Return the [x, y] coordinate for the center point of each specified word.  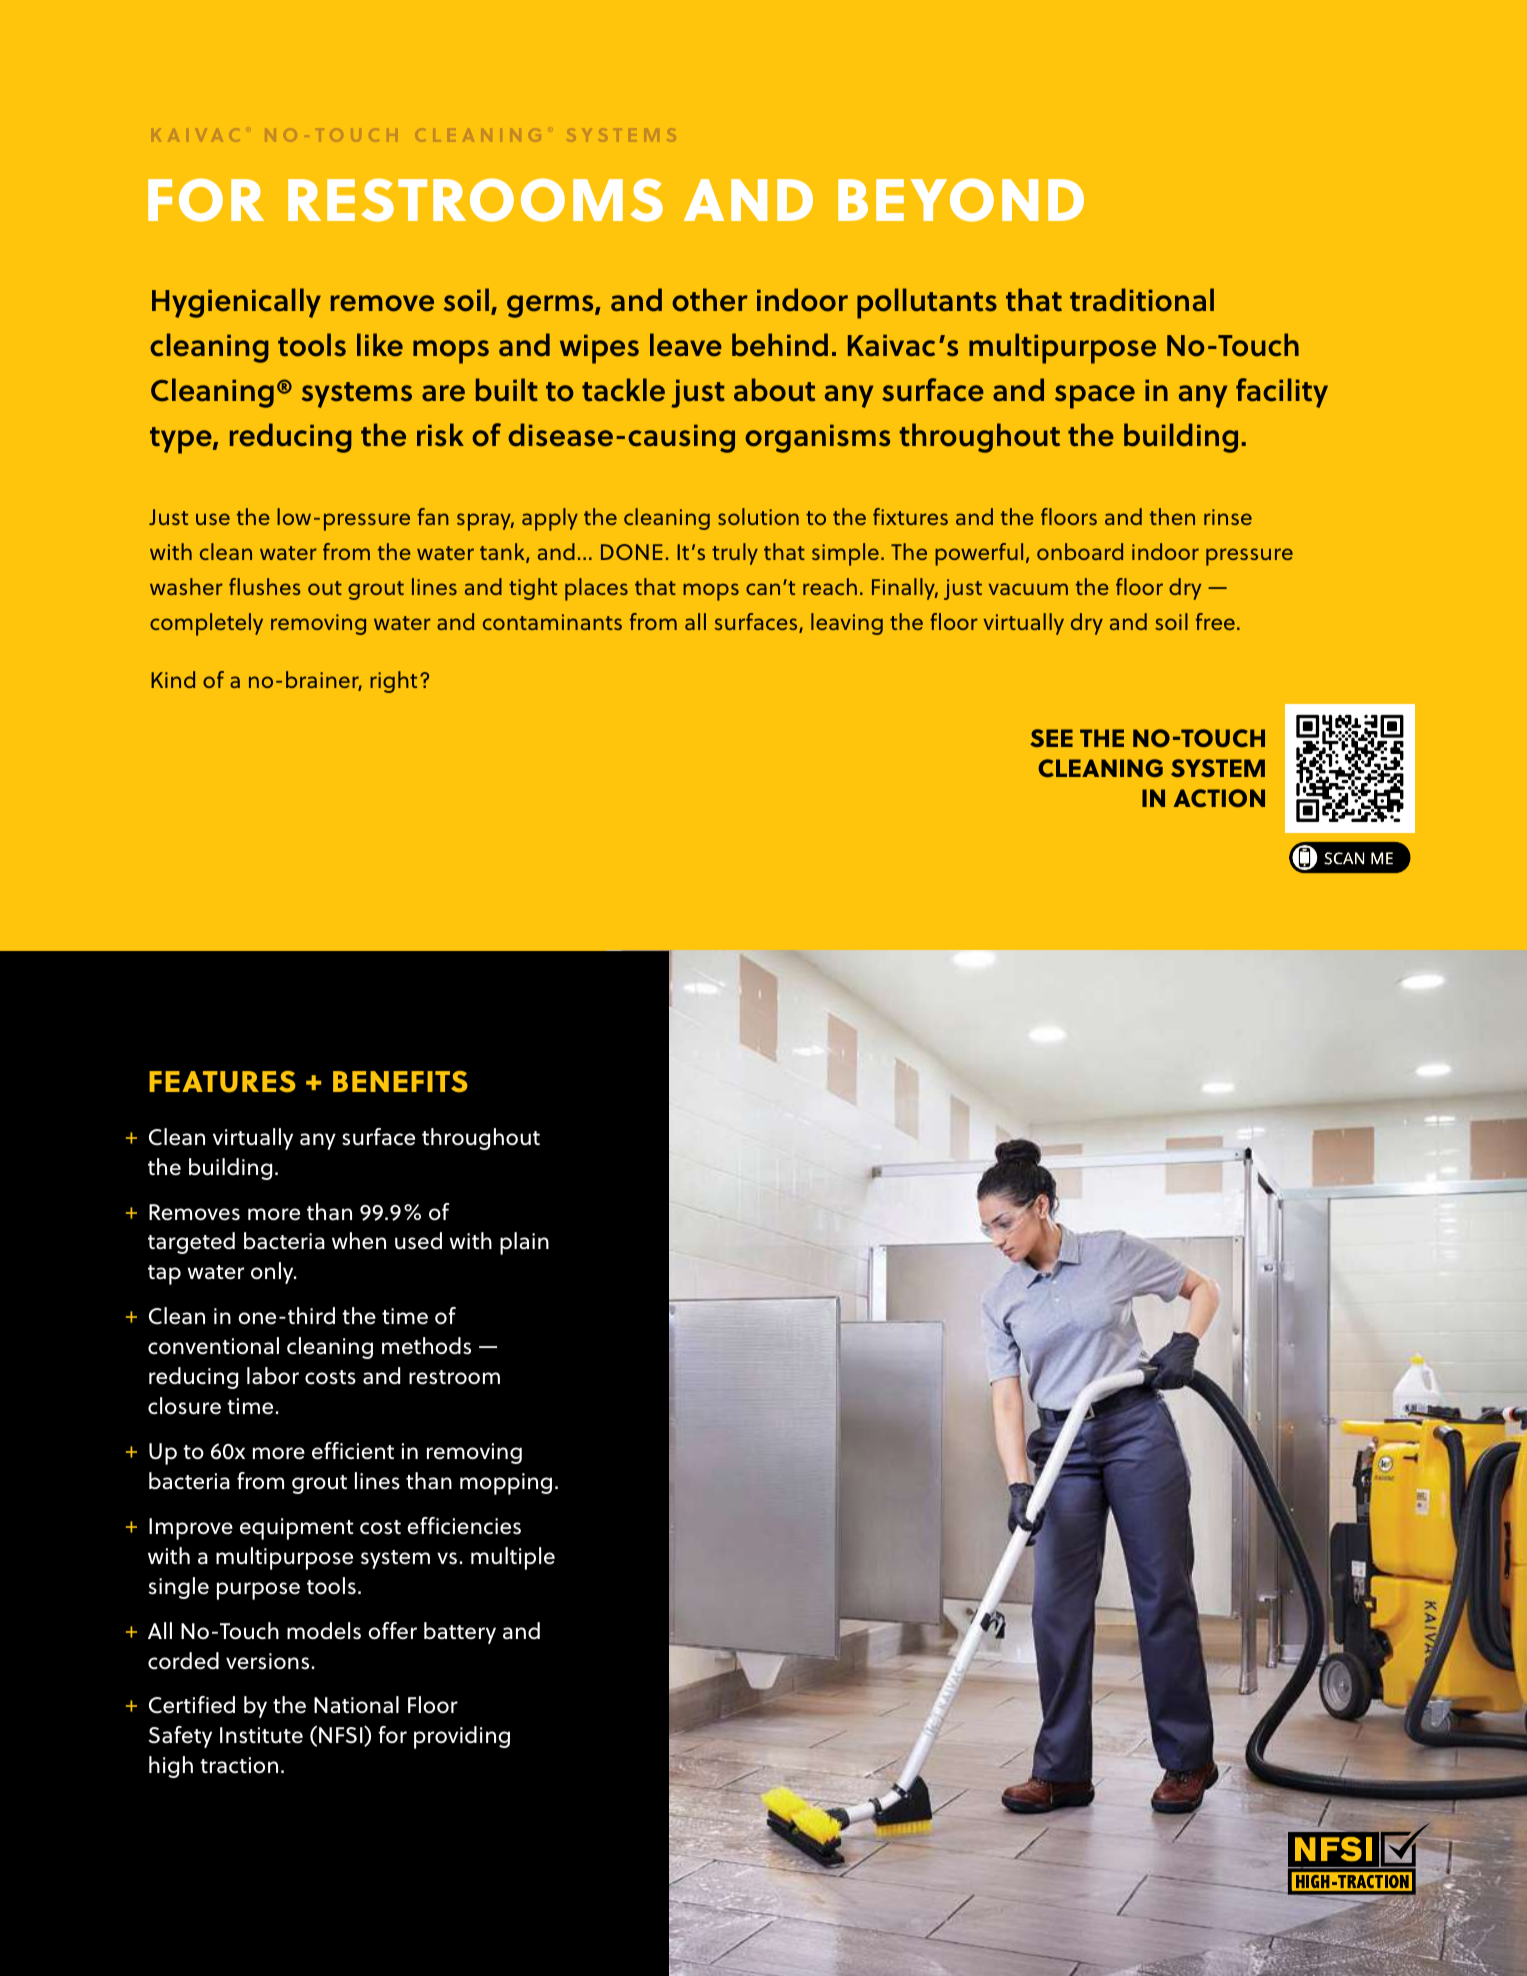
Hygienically [236, 303]
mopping [506, 1484]
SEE [1051, 738]
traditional [1142, 300]
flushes [265, 586]
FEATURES [222, 1082]
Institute [261, 1735]
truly [735, 554]
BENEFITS [400, 1081]
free [1215, 621]
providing [462, 1737]
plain [524, 1243]
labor [273, 1376]
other [710, 300]
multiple [513, 1558]
